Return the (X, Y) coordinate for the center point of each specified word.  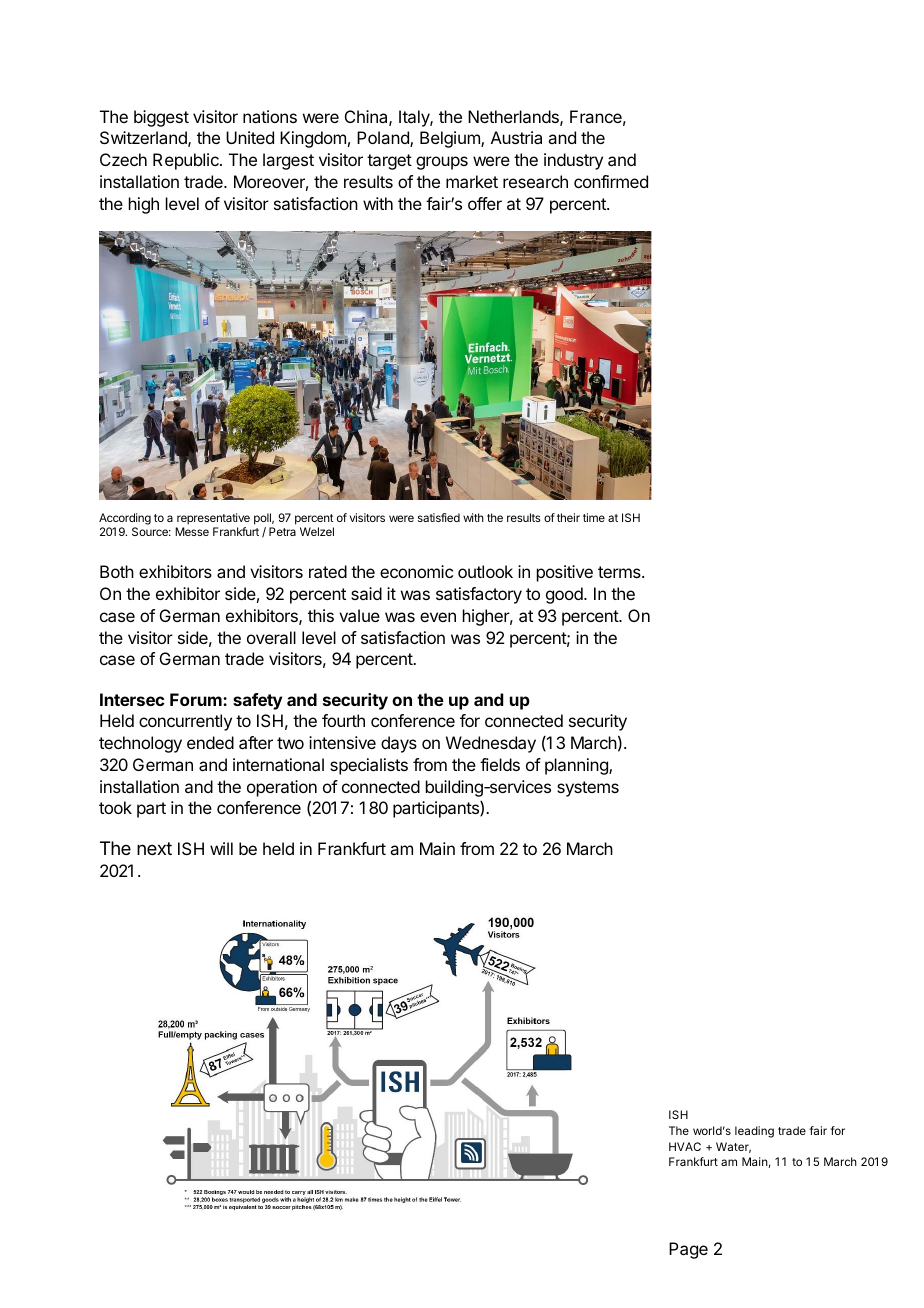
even (438, 617)
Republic (187, 161)
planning (577, 766)
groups (442, 163)
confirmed (611, 181)
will (221, 848)
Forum (197, 699)
